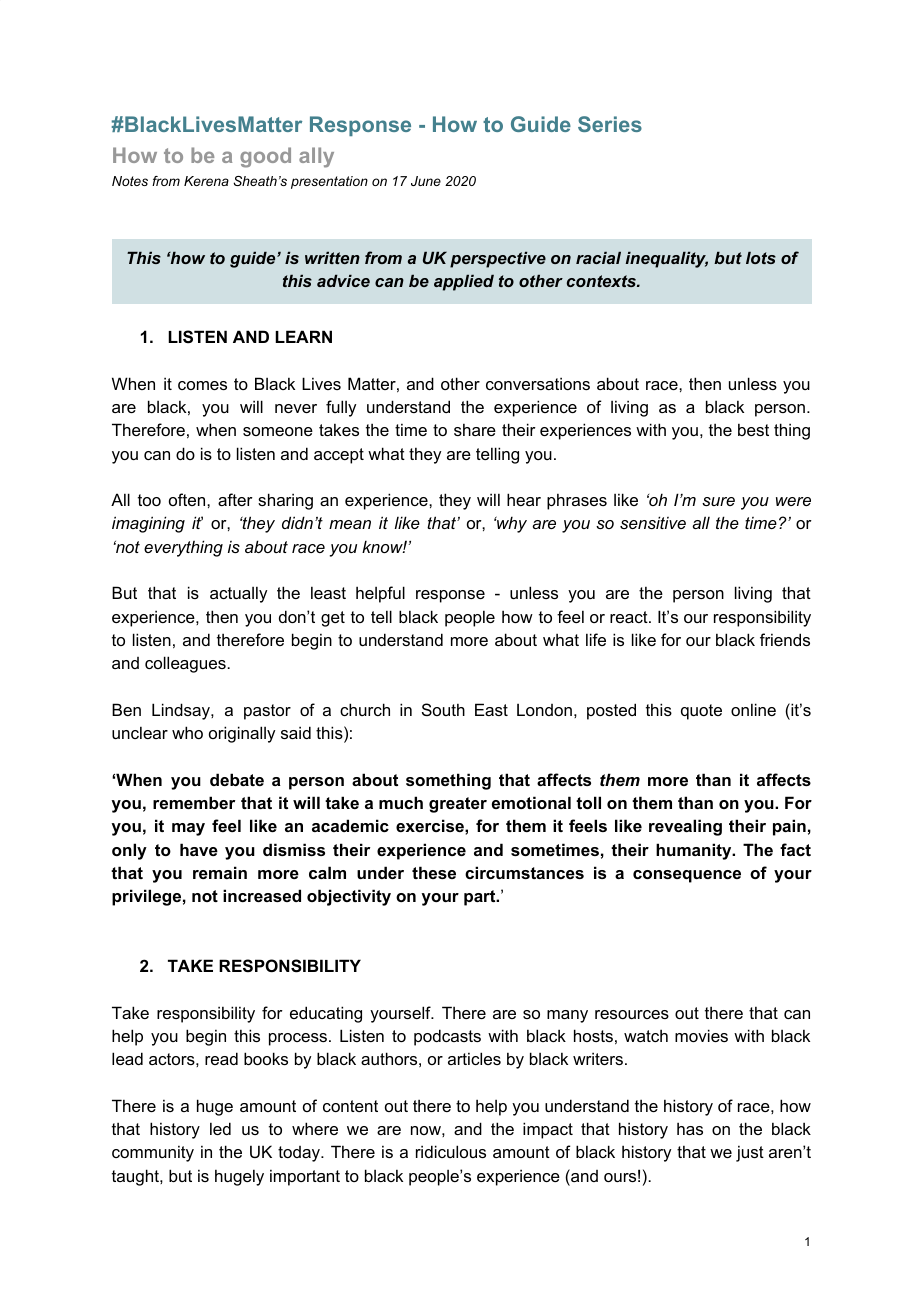 The height and width of the document is (1308, 924). Describe the element at coordinates (701, 712) in the document. I see `quote` at that location.
